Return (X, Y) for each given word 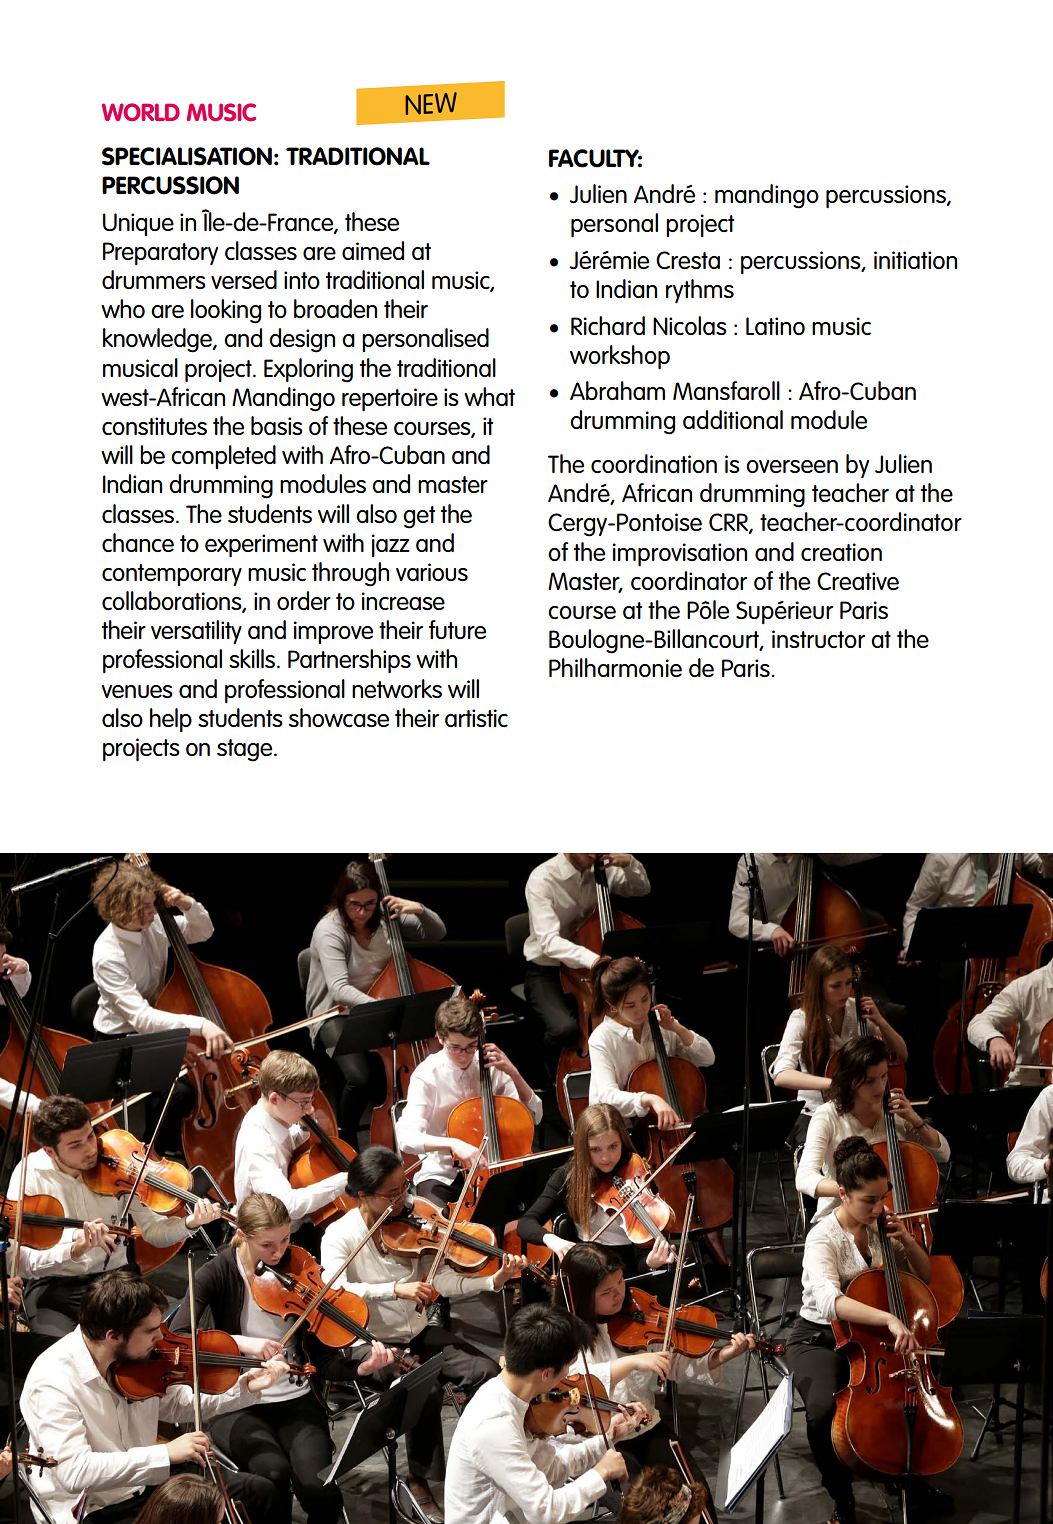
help (171, 720)
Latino (775, 326)
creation (841, 552)
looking (226, 311)
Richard (608, 325)
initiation (915, 260)
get (419, 517)
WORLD (141, 112)
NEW (431, 103)
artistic (476, 718)
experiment (261, 546)
